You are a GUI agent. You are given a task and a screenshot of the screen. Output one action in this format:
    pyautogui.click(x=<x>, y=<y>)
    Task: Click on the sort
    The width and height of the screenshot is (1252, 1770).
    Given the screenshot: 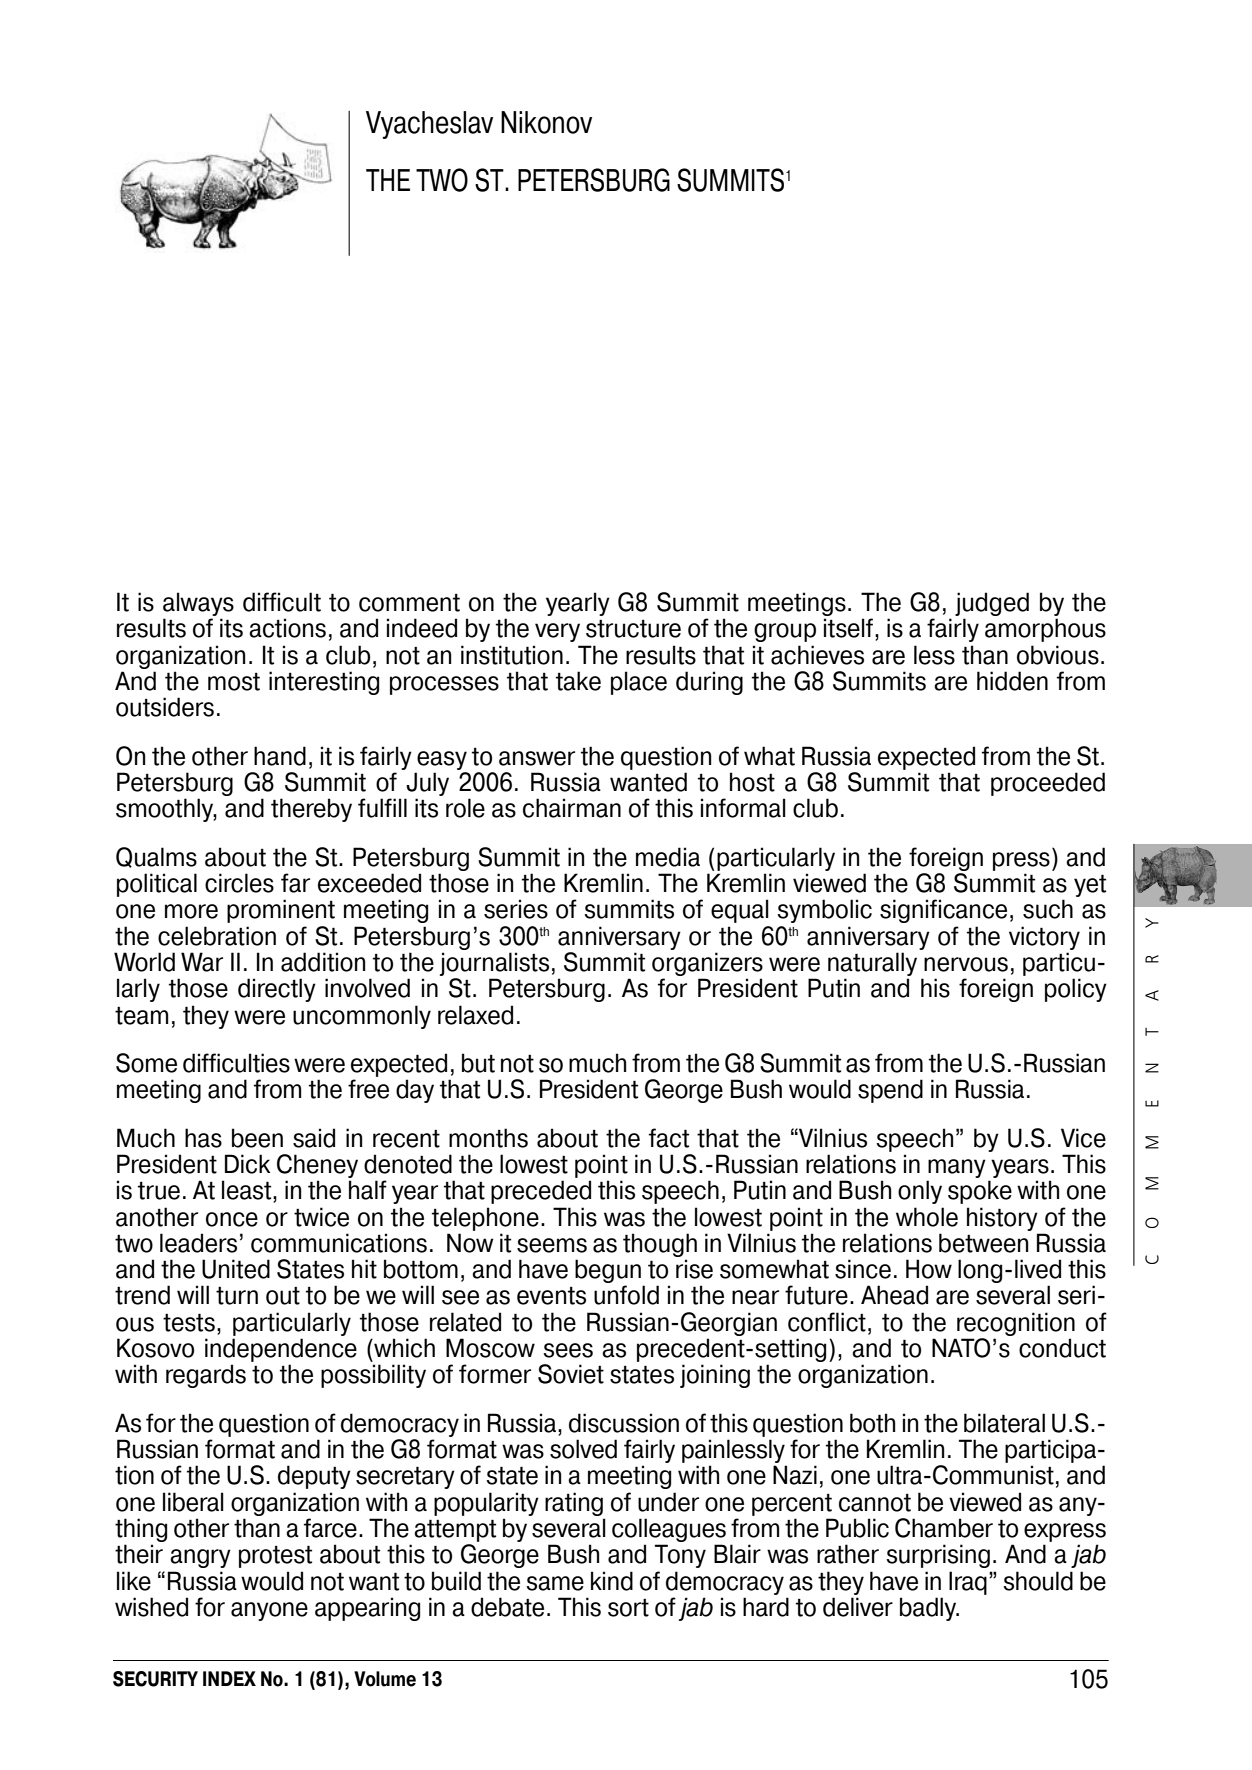 What is the action you would take?
    pyautogui.click(x=628, y=1608)
